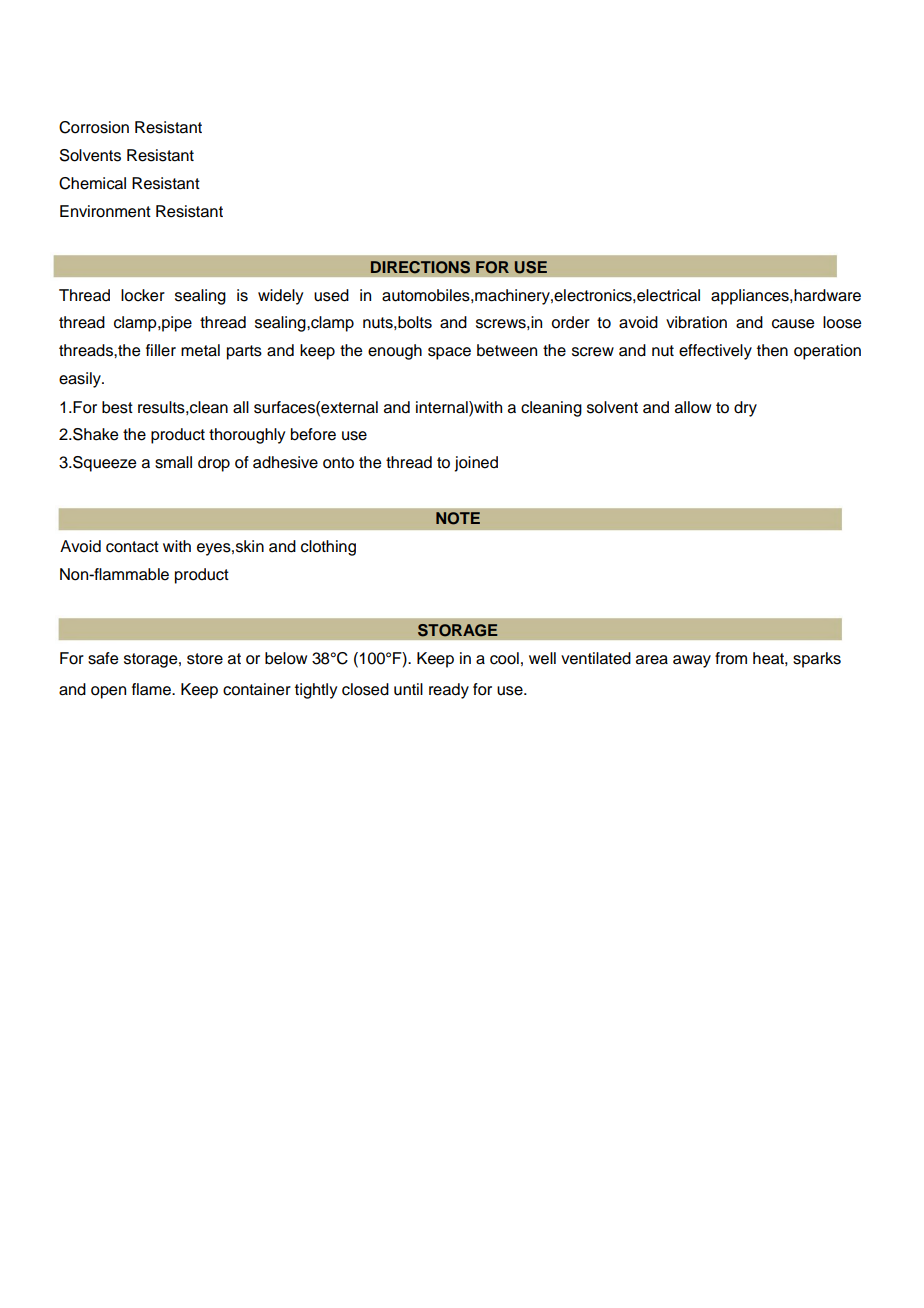  I want to click on space, so click(449, 353).
